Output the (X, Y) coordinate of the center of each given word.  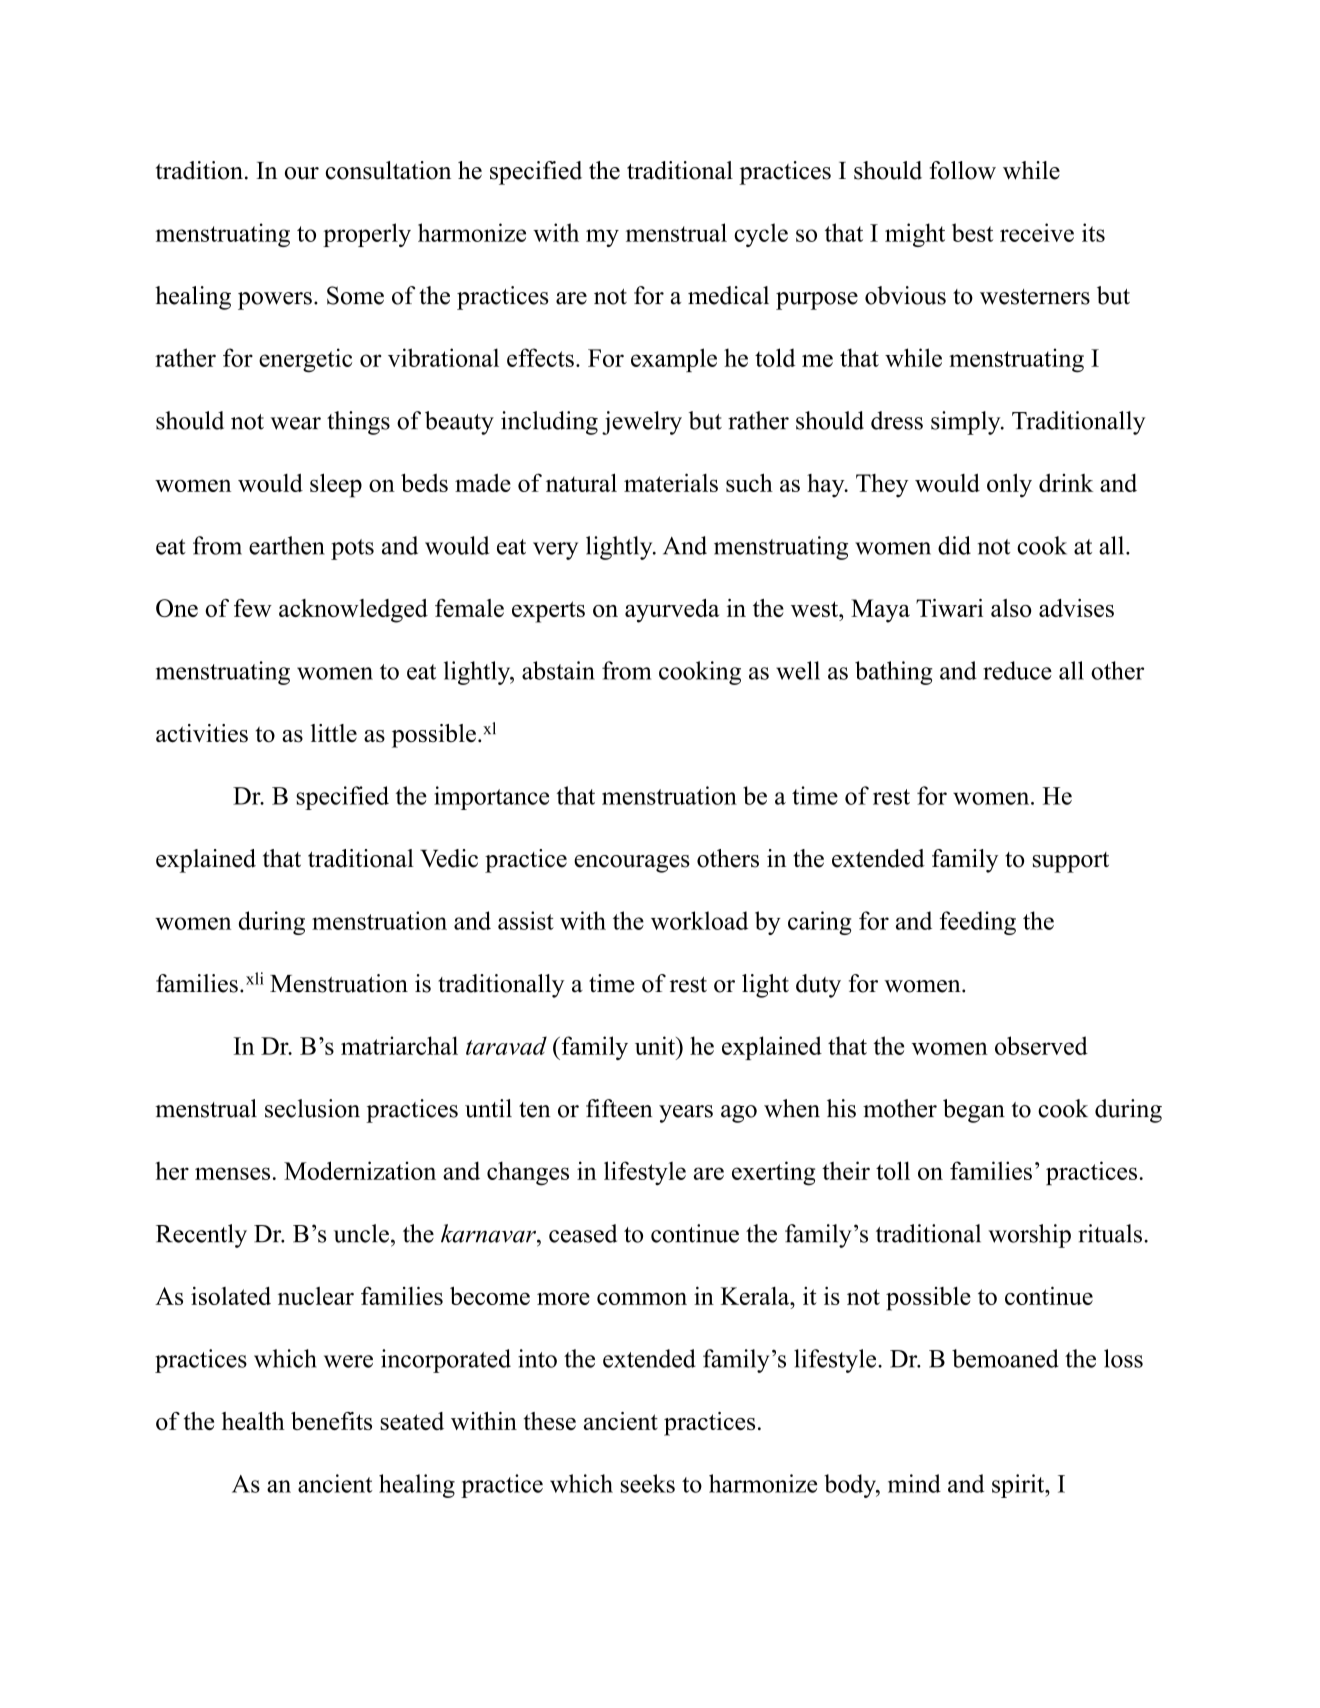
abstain (558, 670)
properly (367, 235)
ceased (583, 1233)
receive (1037, 232)
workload (699, 920)
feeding (978, 923)
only (1009, 485)
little (334, 733)
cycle (761, 235)
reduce (1017, 670)
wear (295, 423)
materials (671, 482)
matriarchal (399, 1045)
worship (1029, 1236)
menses (232, 1173)
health (253, 1421)
